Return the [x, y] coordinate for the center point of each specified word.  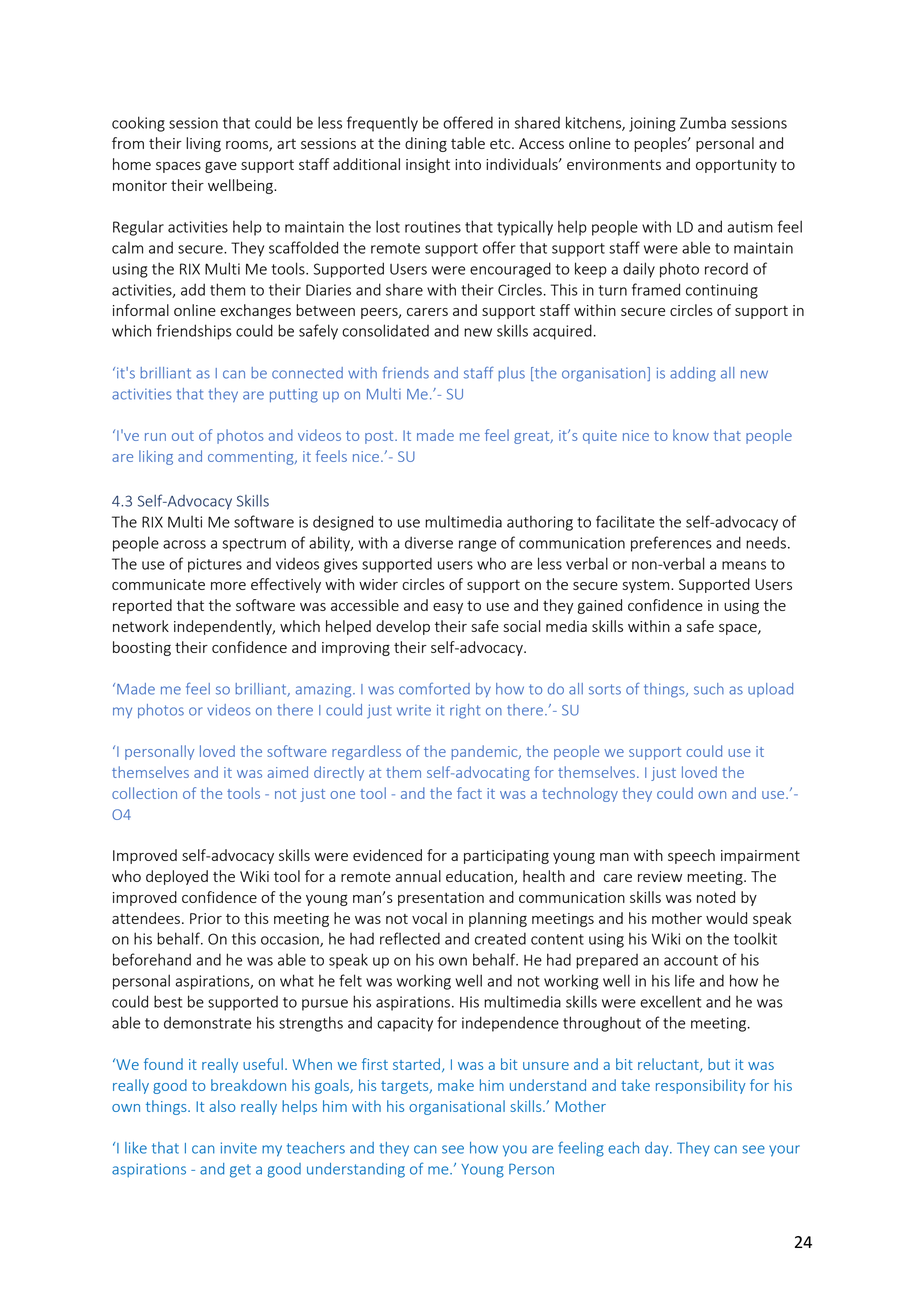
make [456, 1085]
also [222, 1106]
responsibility [701, 1086]
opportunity [736, 166]
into [468, 164]
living [203, 144]
